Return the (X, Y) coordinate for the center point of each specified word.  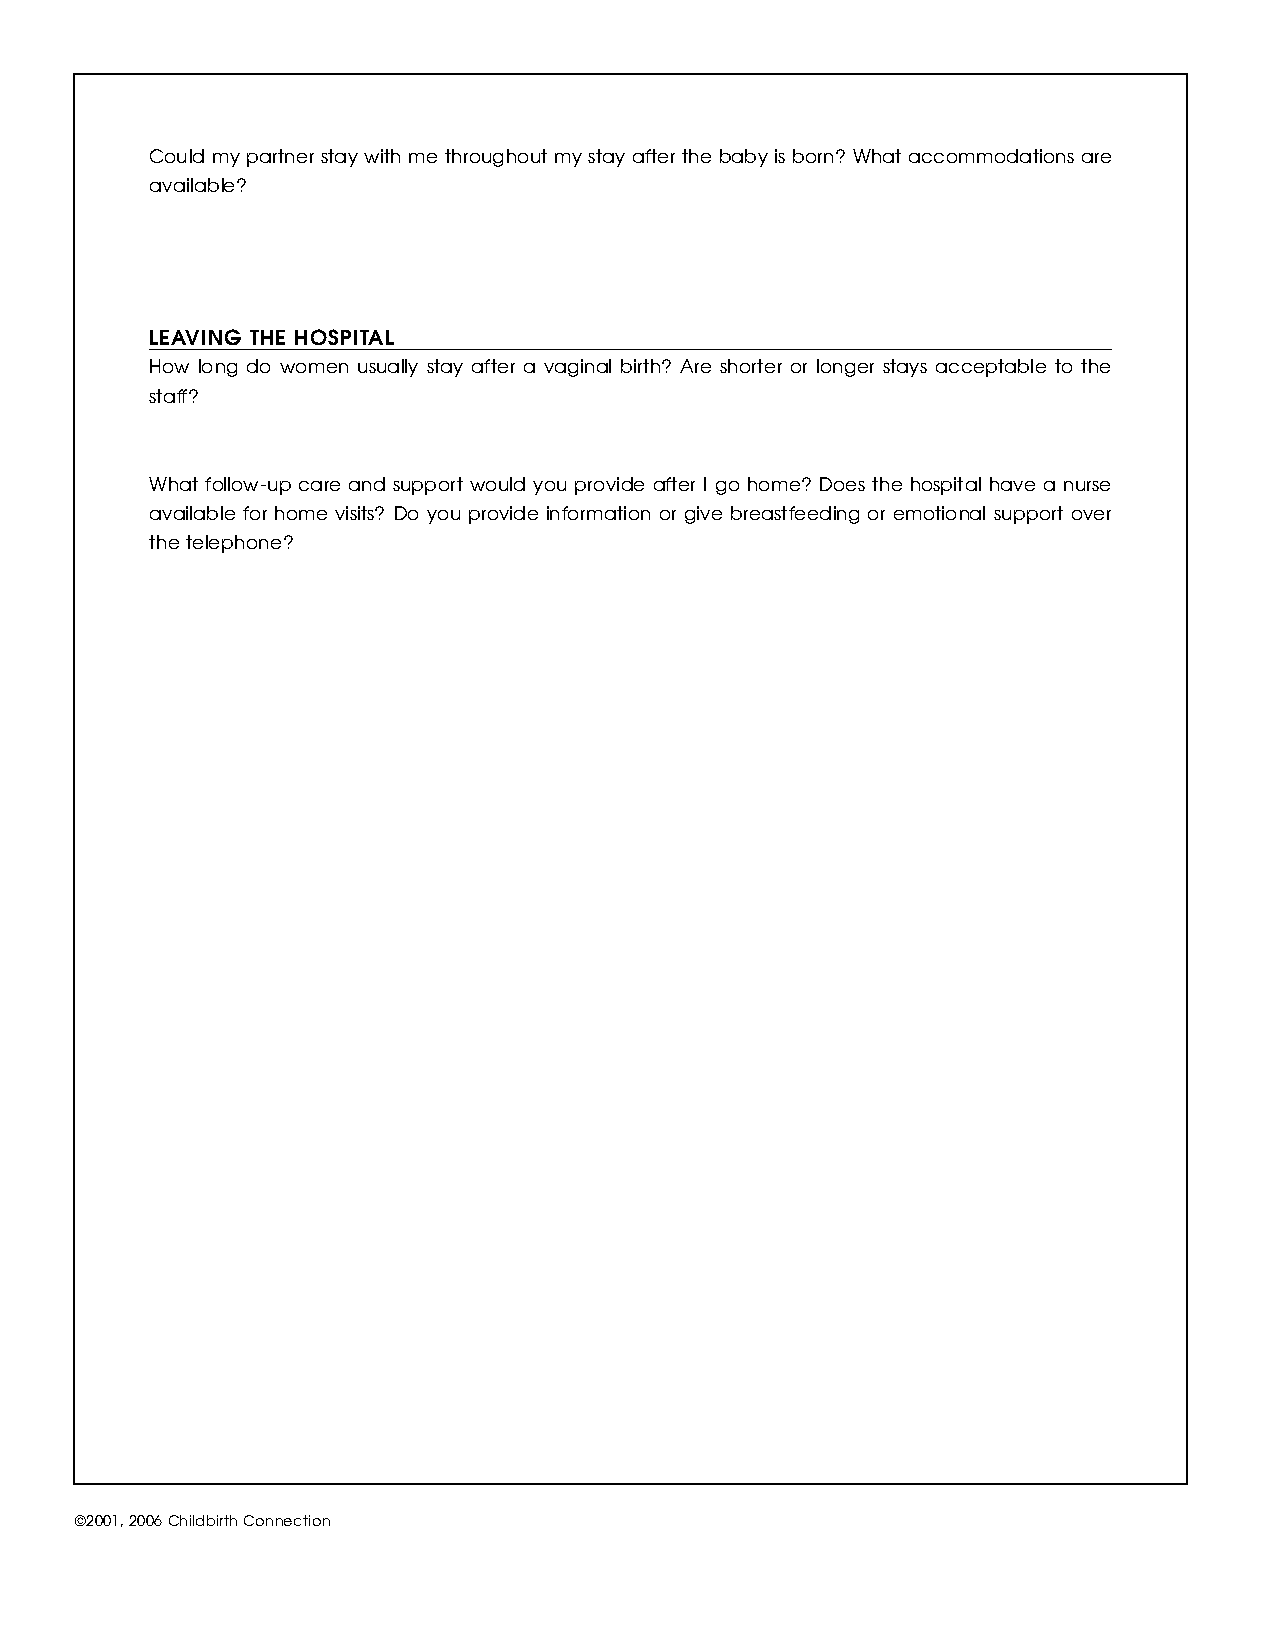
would (497, 484)
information (598, 513)
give (703, 515)
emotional (939, 513)
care (319, 486)
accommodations (991, 156)
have (1012, 484)
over (1091, 515)
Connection (287, 1520)
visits (355, 513)
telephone (233, 544)
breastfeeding (795, 515)
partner (280, 158)
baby (744, 158)
